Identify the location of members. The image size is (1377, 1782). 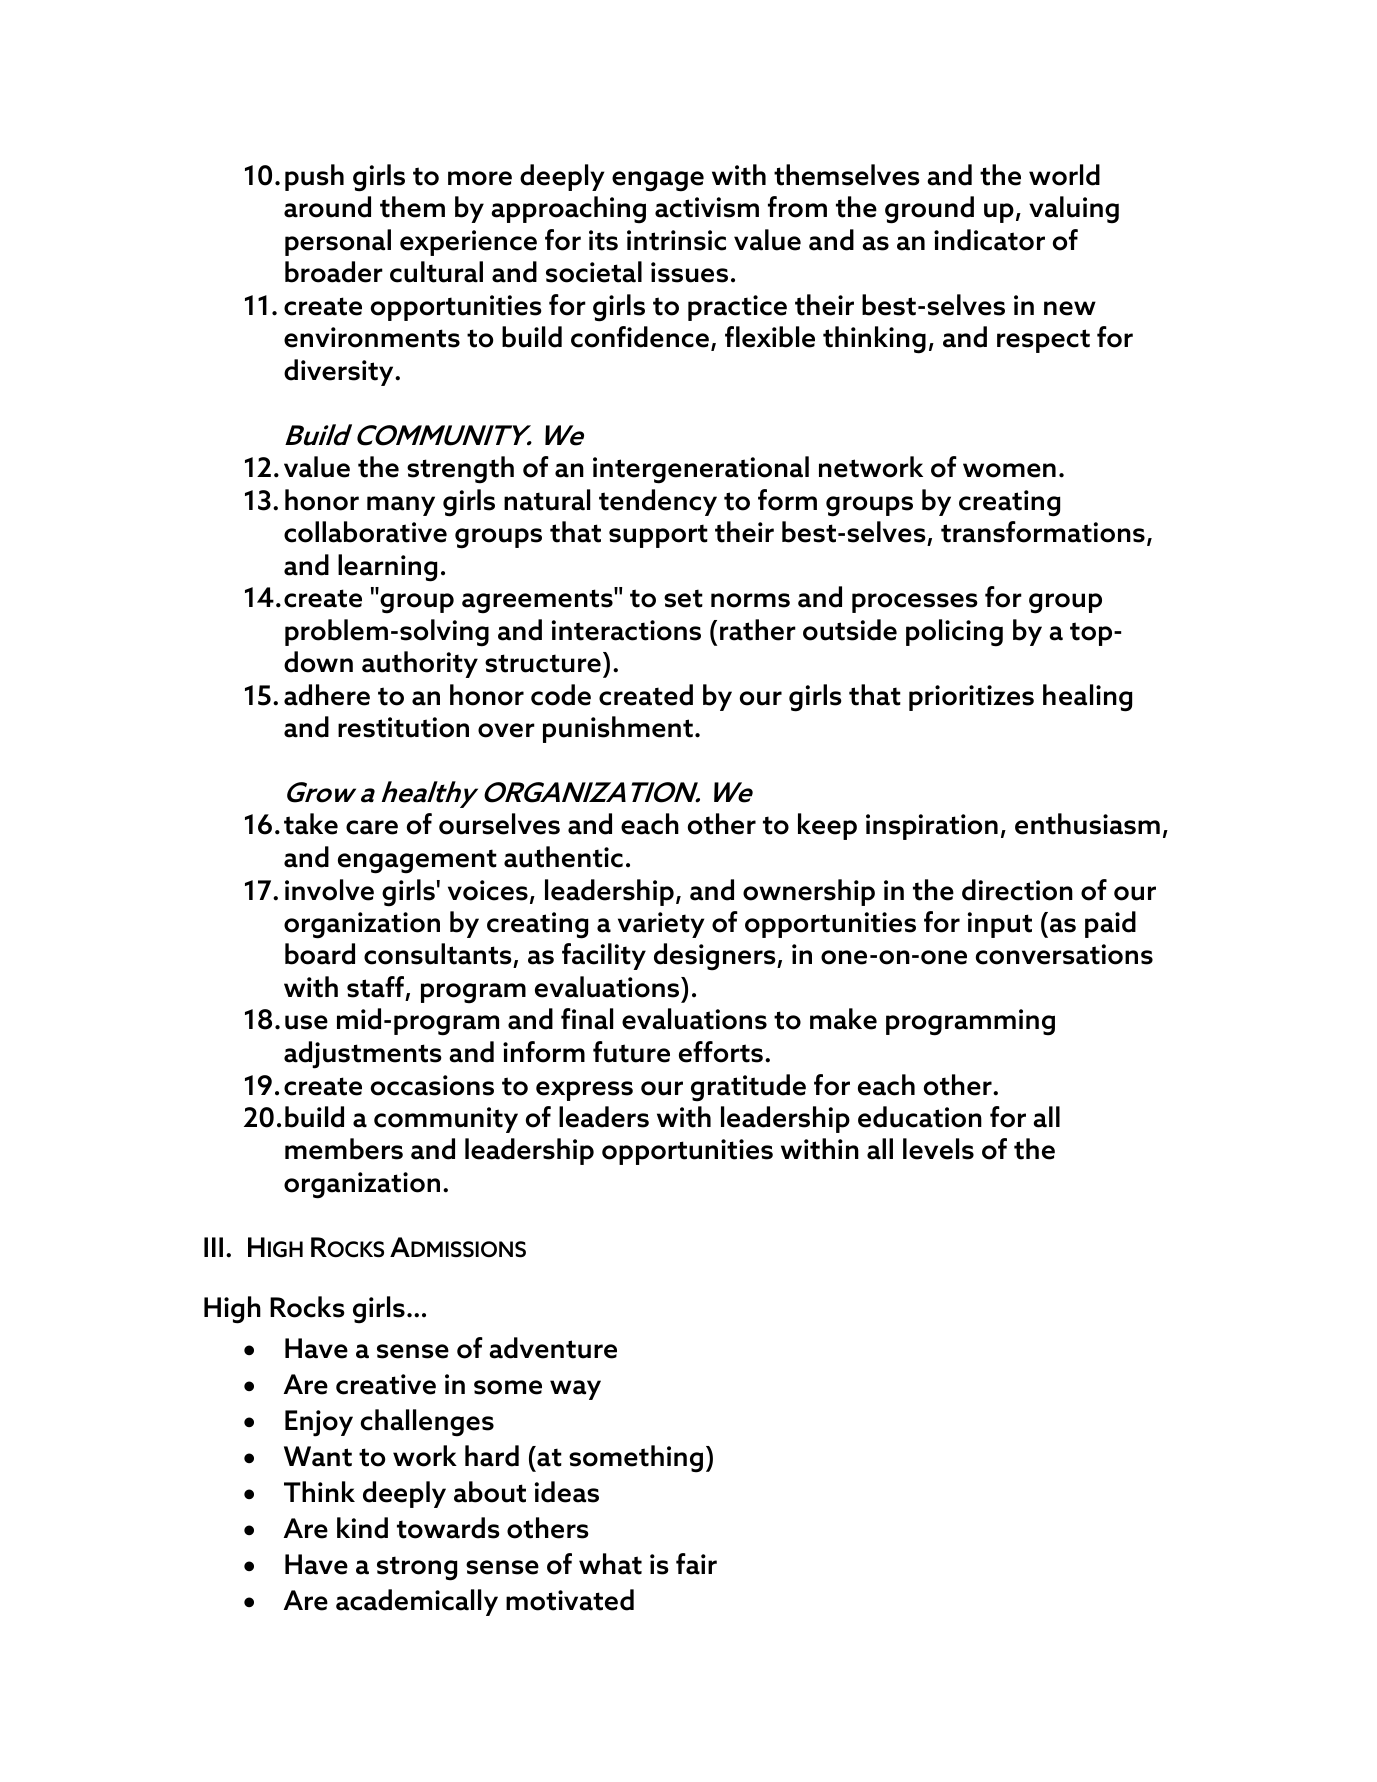
(344, 1149).
